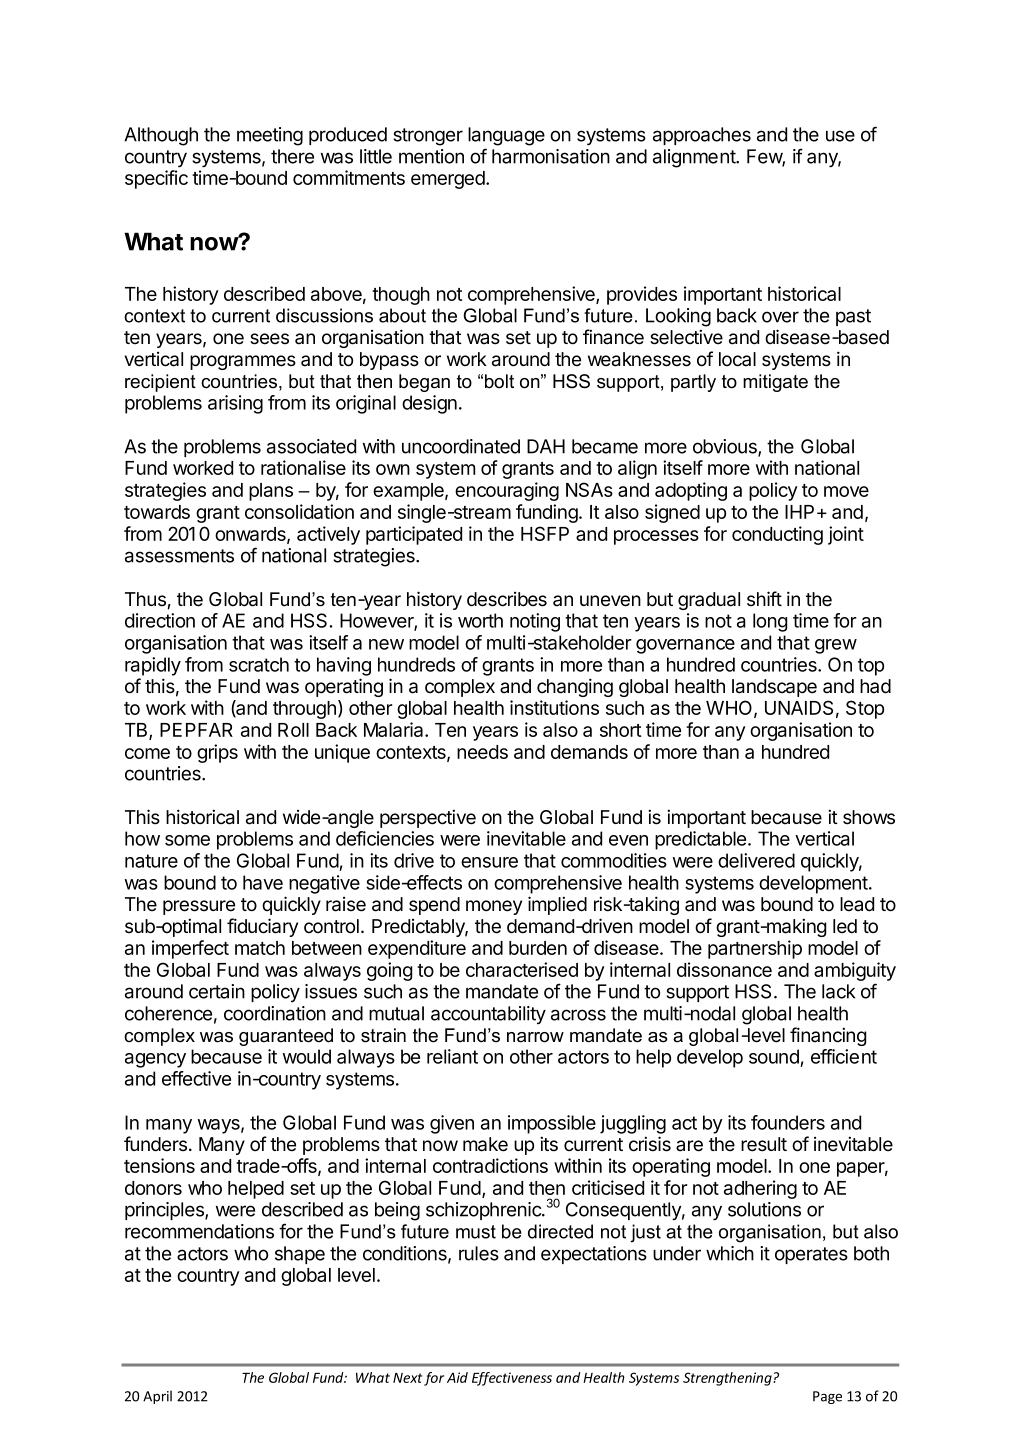  Describe the element at coordinates (408, 1378) in the screenshot. I see `Next` at that location.
